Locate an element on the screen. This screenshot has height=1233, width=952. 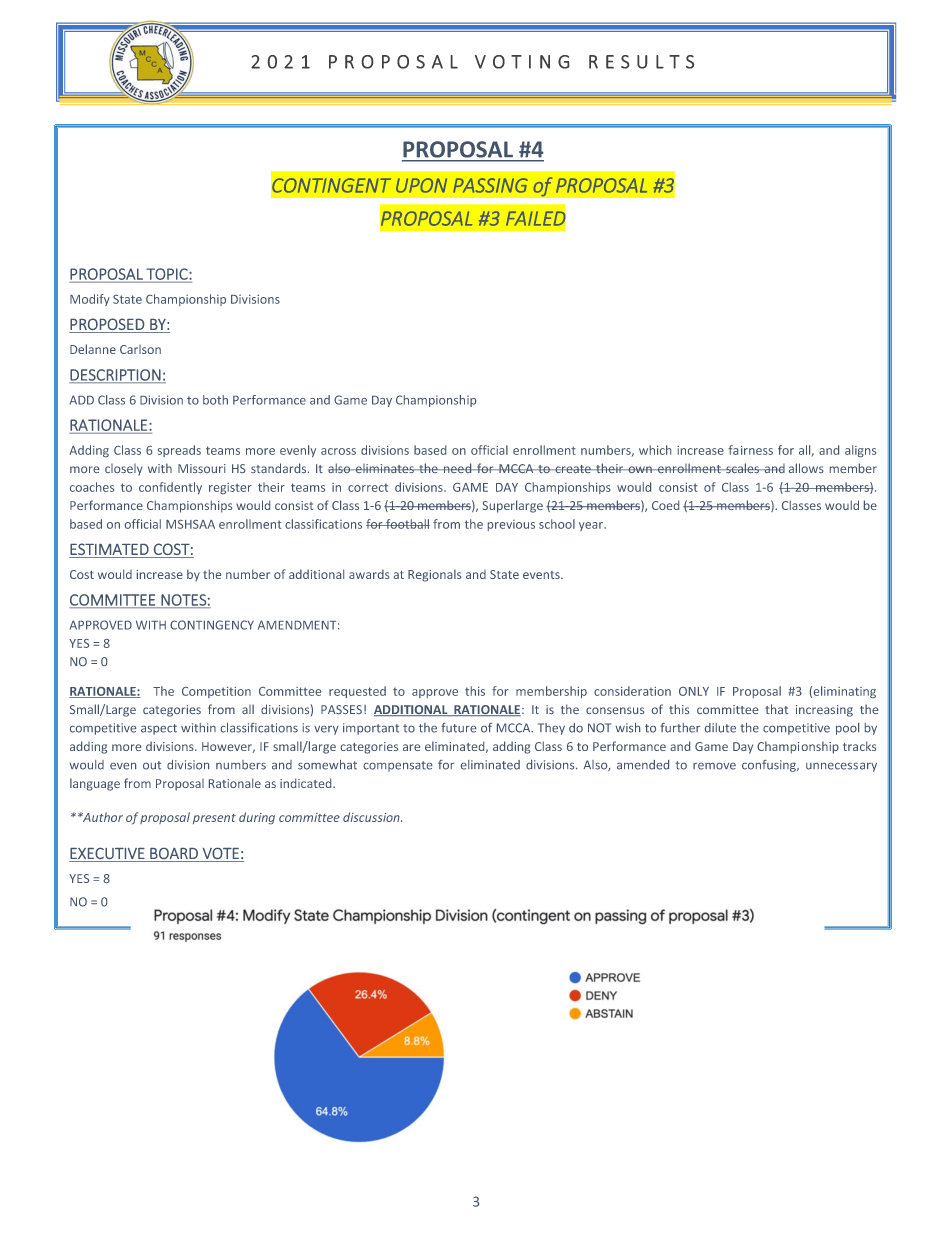
fairness is located at coordinates (750, 450).
